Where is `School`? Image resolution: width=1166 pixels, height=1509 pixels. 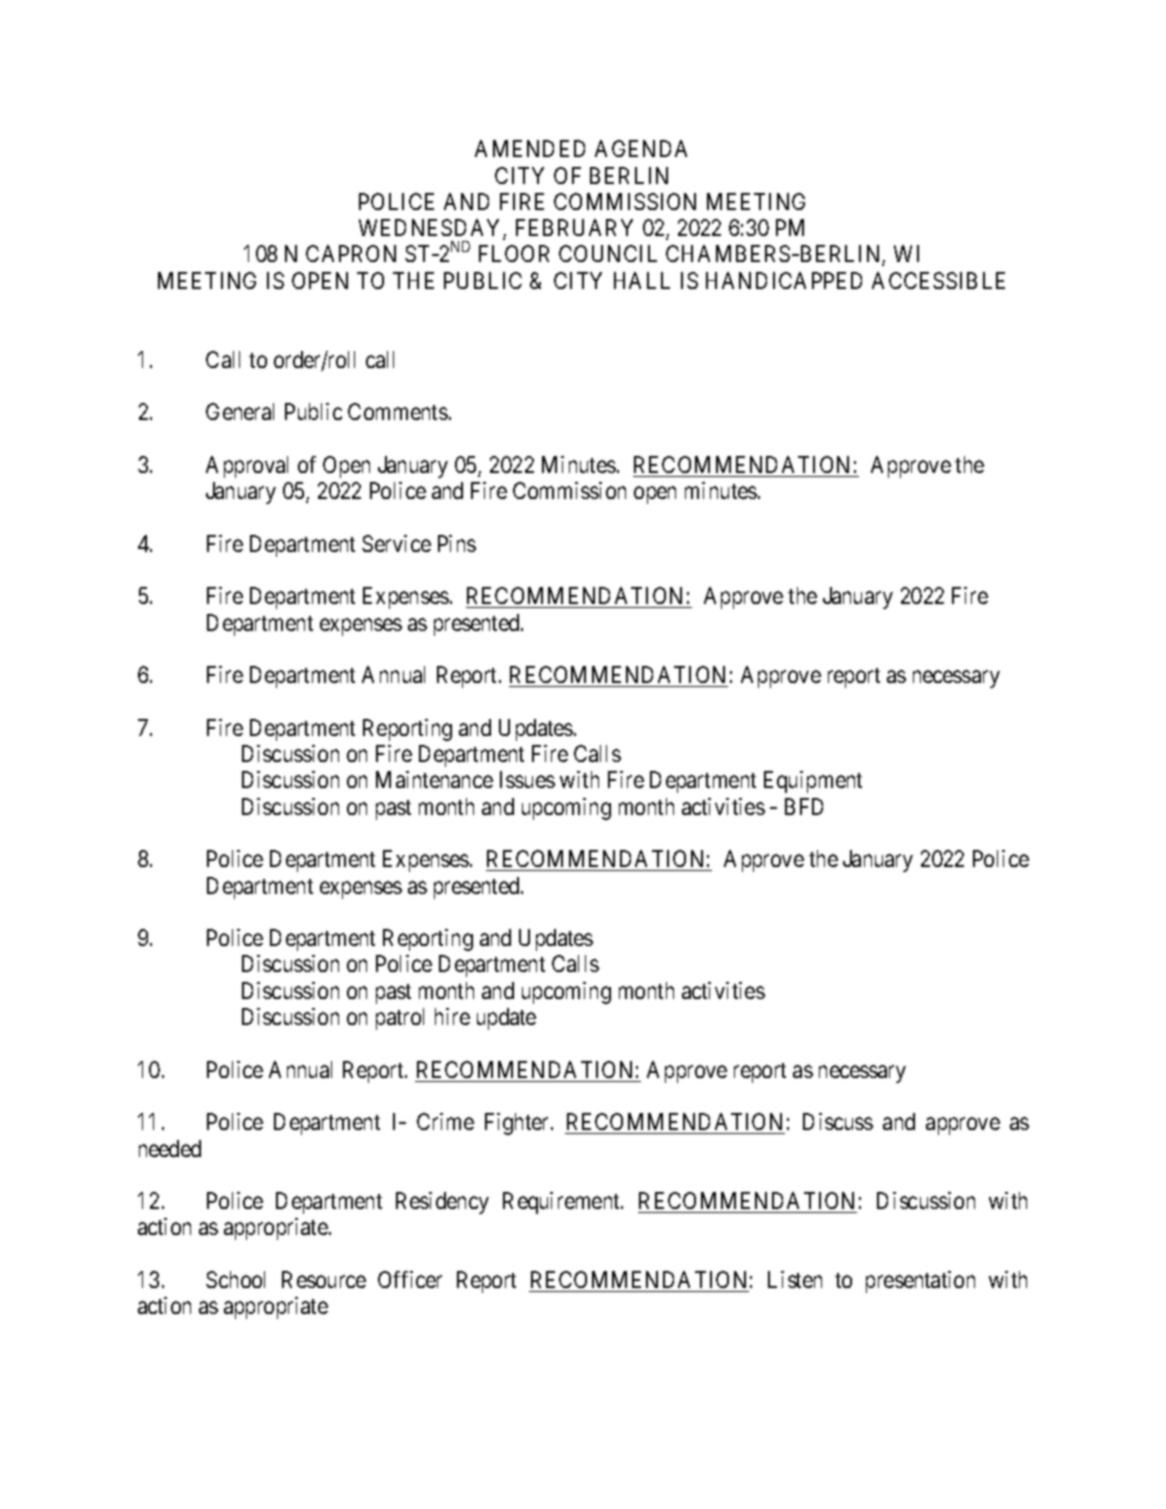 School is located at coordinates (235, 1279).
